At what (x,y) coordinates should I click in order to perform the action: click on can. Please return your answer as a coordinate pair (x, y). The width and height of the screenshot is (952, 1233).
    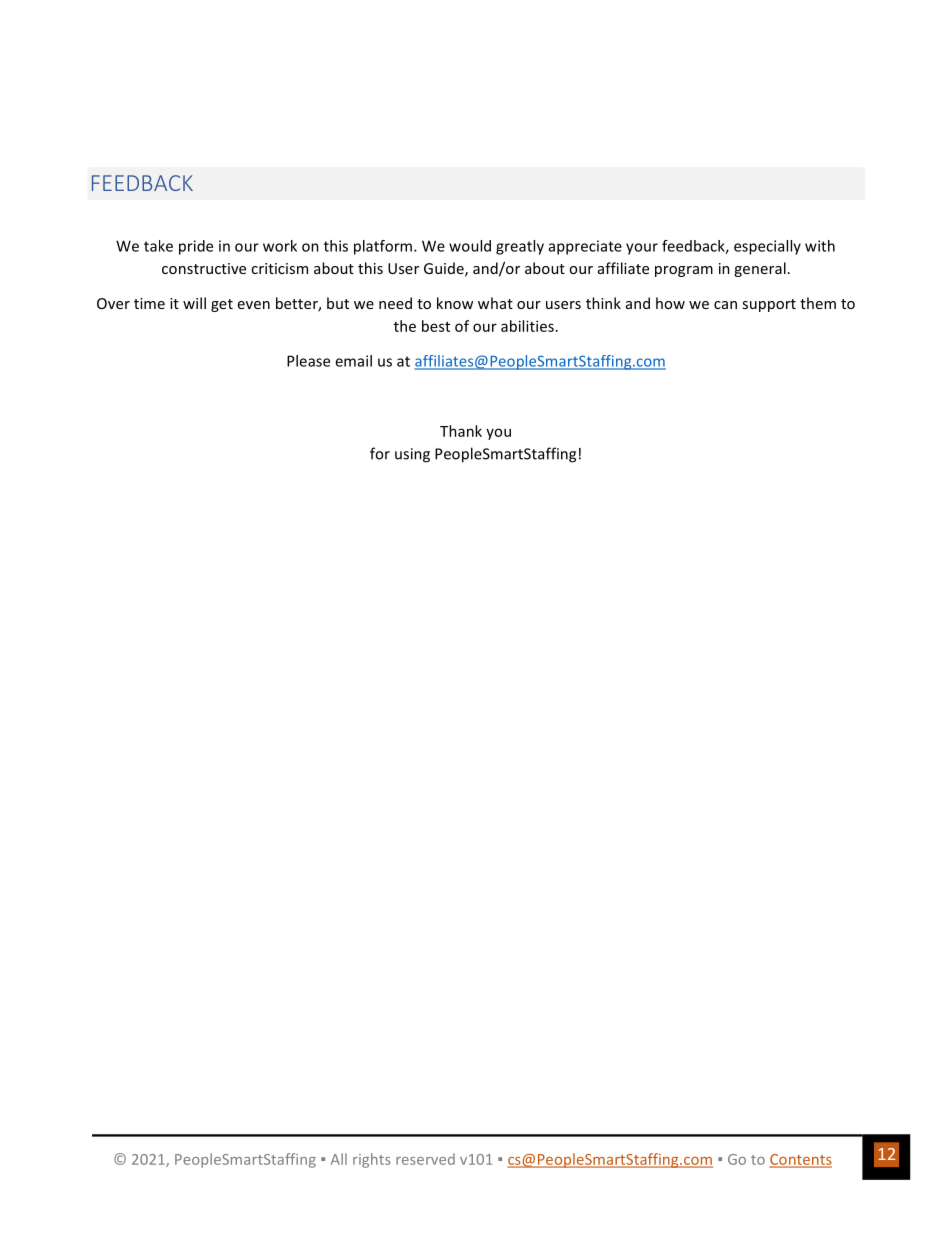
    Looking at the image, I should click on (725, 305).
